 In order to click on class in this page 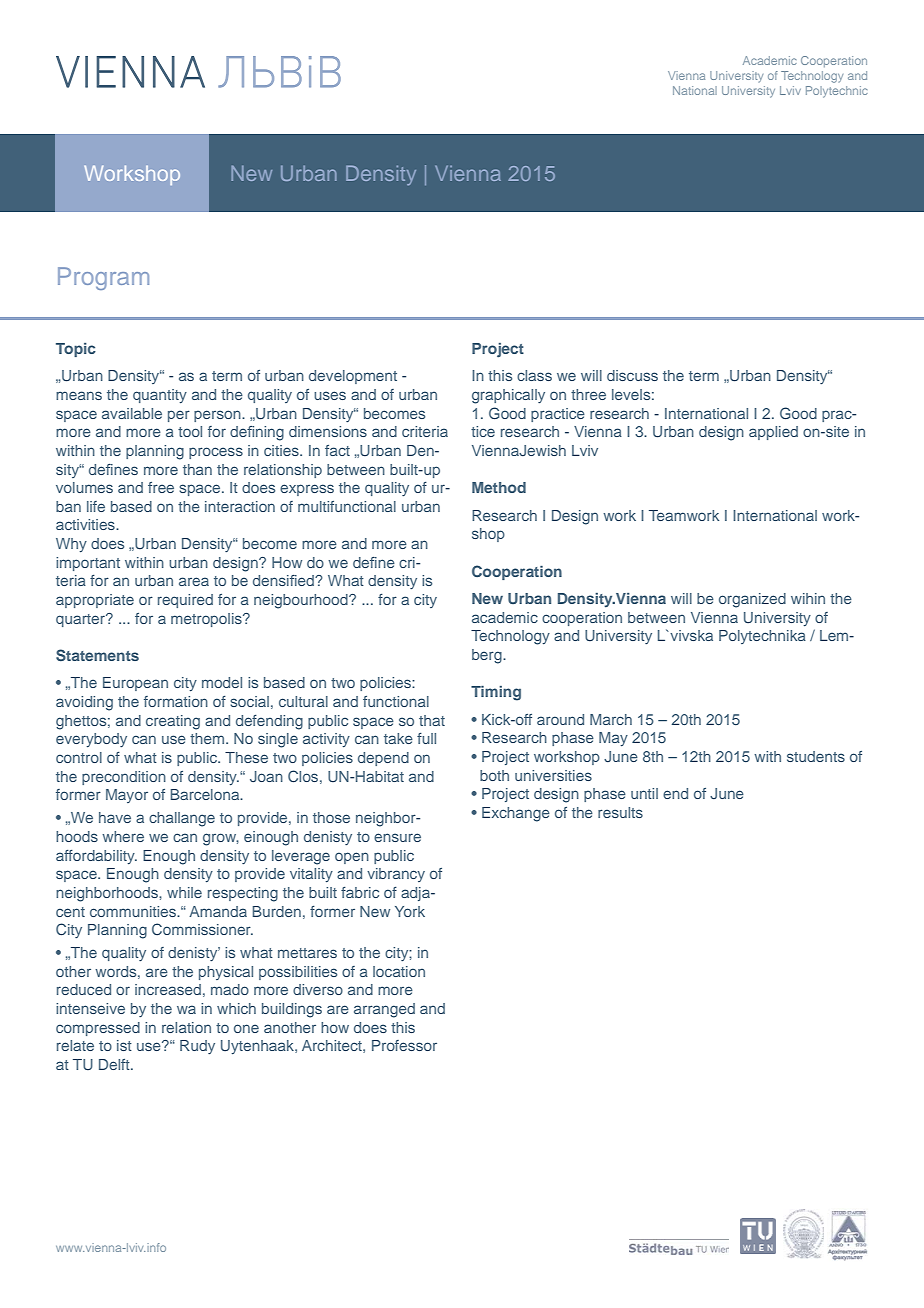, I will do `click(534, 375)`.
